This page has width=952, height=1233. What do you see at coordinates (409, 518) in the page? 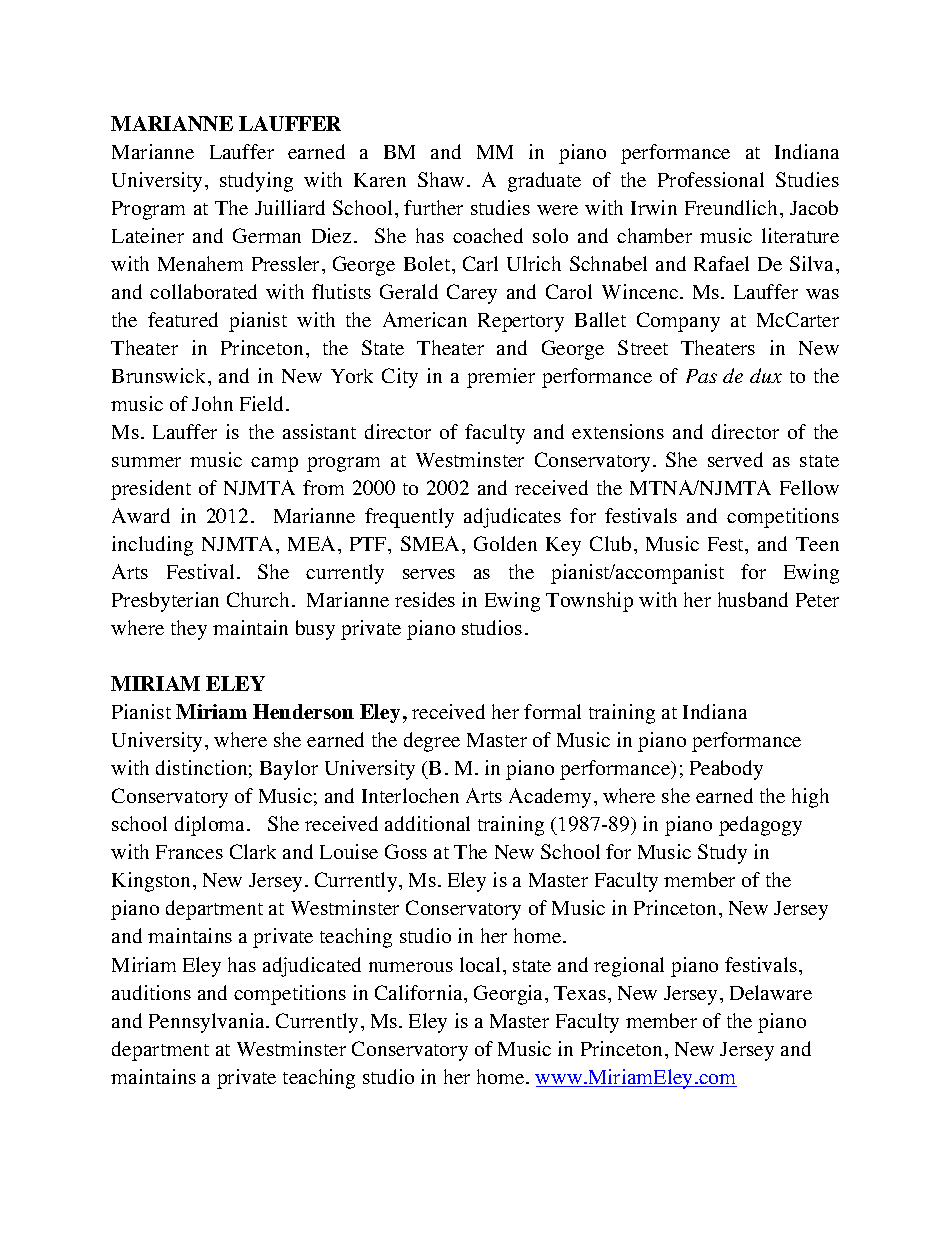
I see `frequently` at bounding box center [409, 518].
